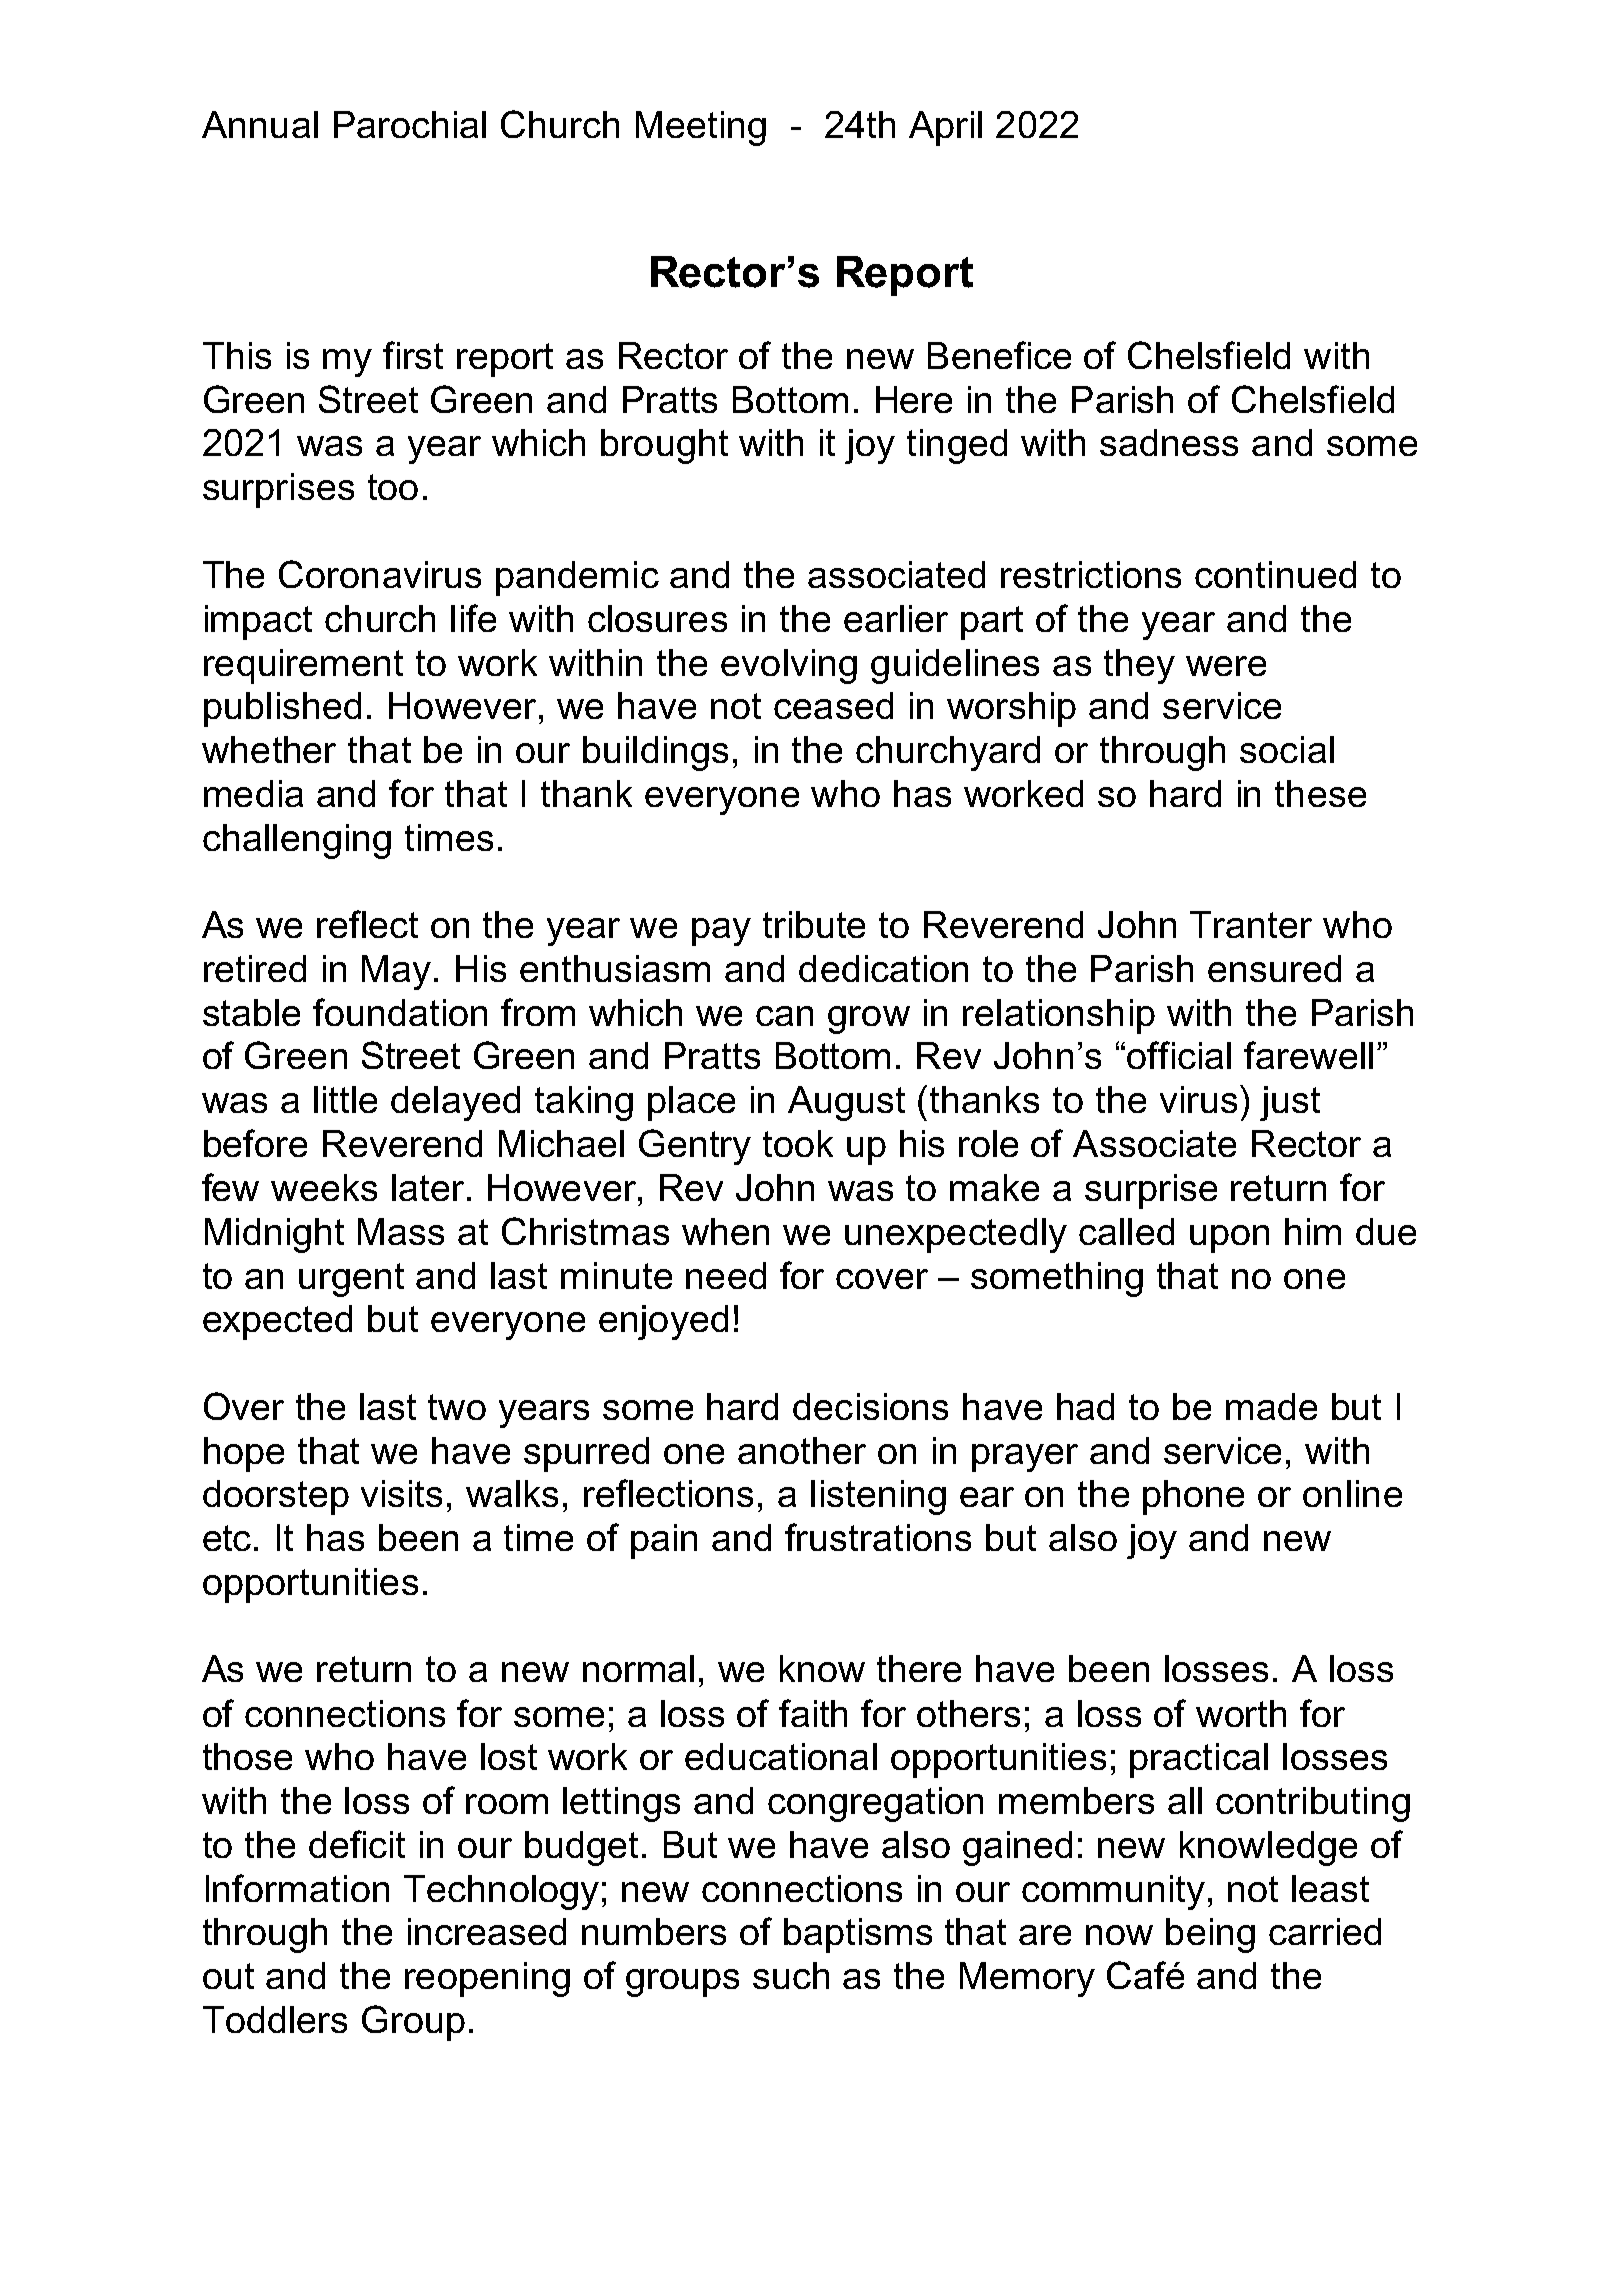 This image has height=2290, width=1619. What do you see at coordinates (1193, 1497) in the image?
I see `phone` at bounding box center [1193, 1497].
